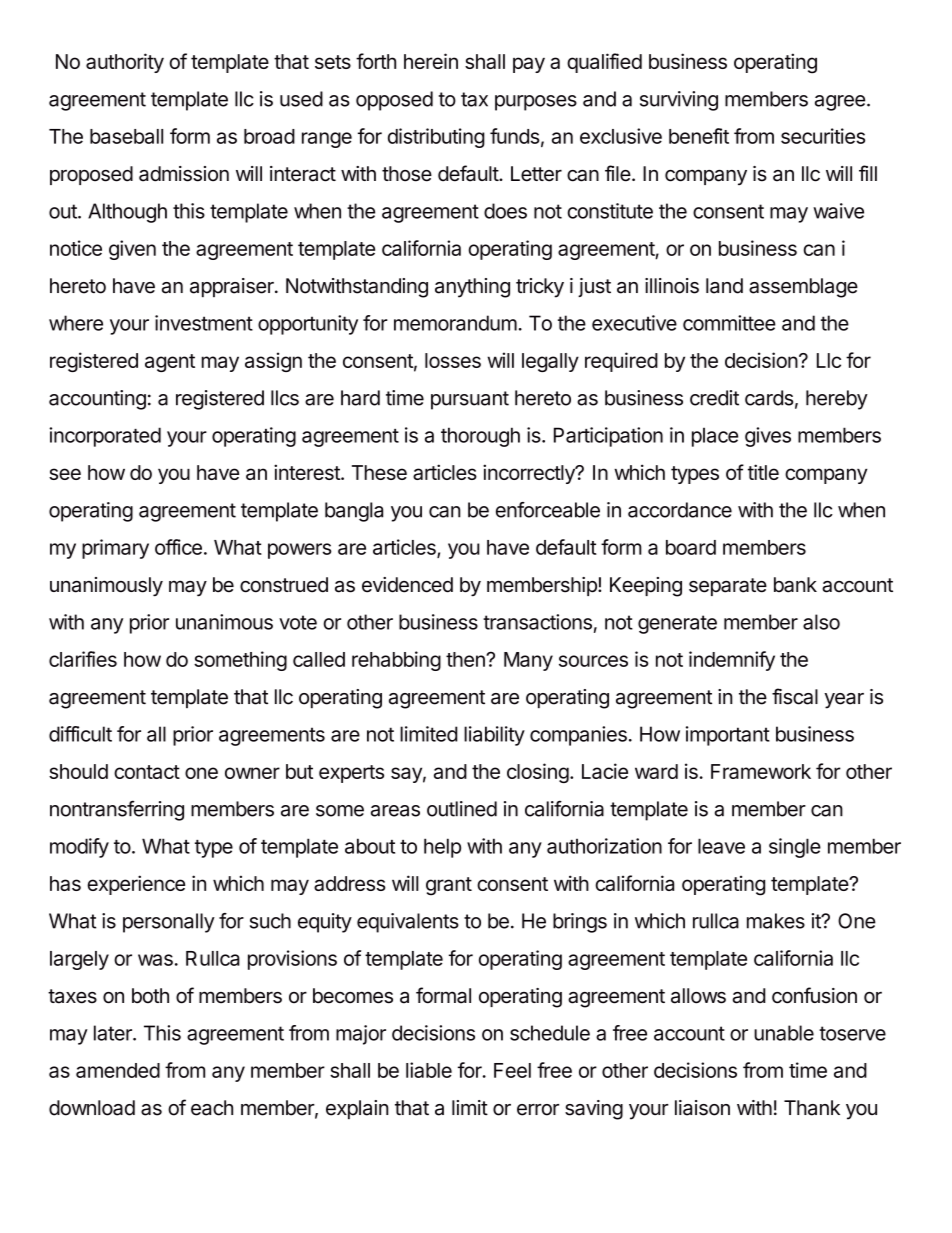  I want to click on Thank, so click(812, 1108).
